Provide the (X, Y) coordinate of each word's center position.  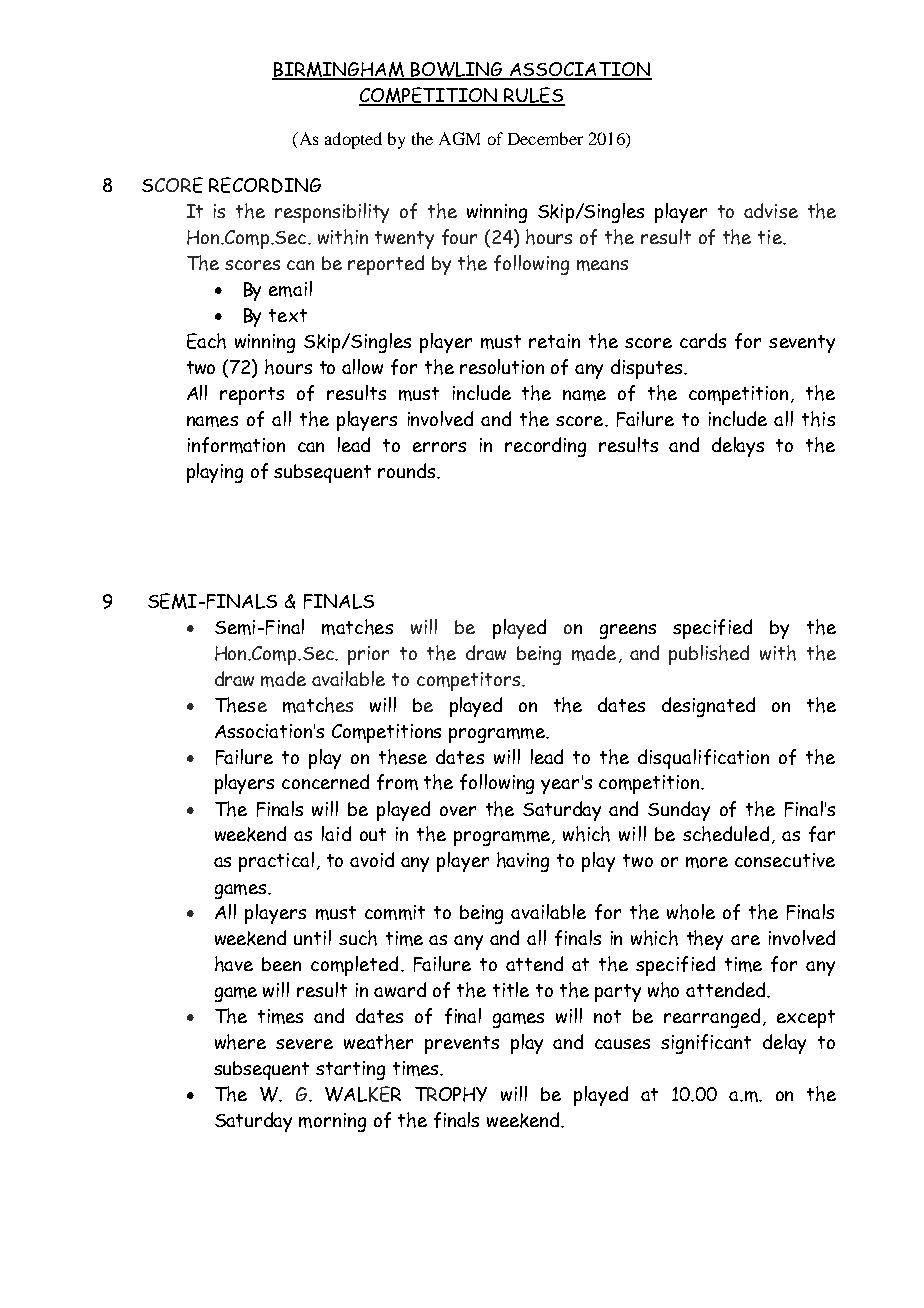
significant (706, 1044)
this (818, 419)
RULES (534, 96)
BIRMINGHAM (339, 70)
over (458, 811)
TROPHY (451, 1094)
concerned (325, 781)
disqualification (703, 759)
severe (304, 1044)
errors (439, 447)
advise (771, 210)
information (236, 445)
